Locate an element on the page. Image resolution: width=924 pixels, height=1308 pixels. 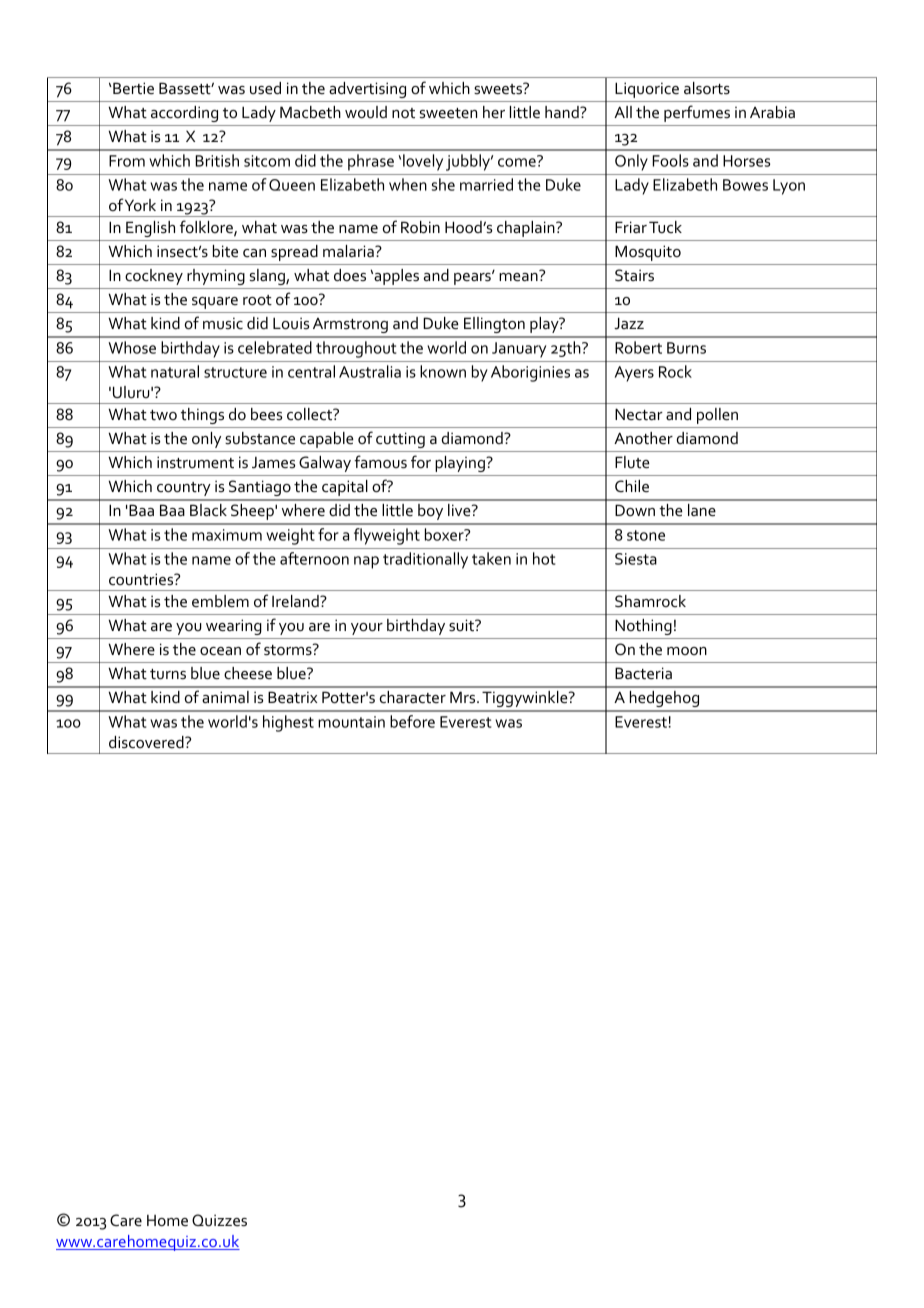
Quizzes is located at coordinates (219, 1220).
